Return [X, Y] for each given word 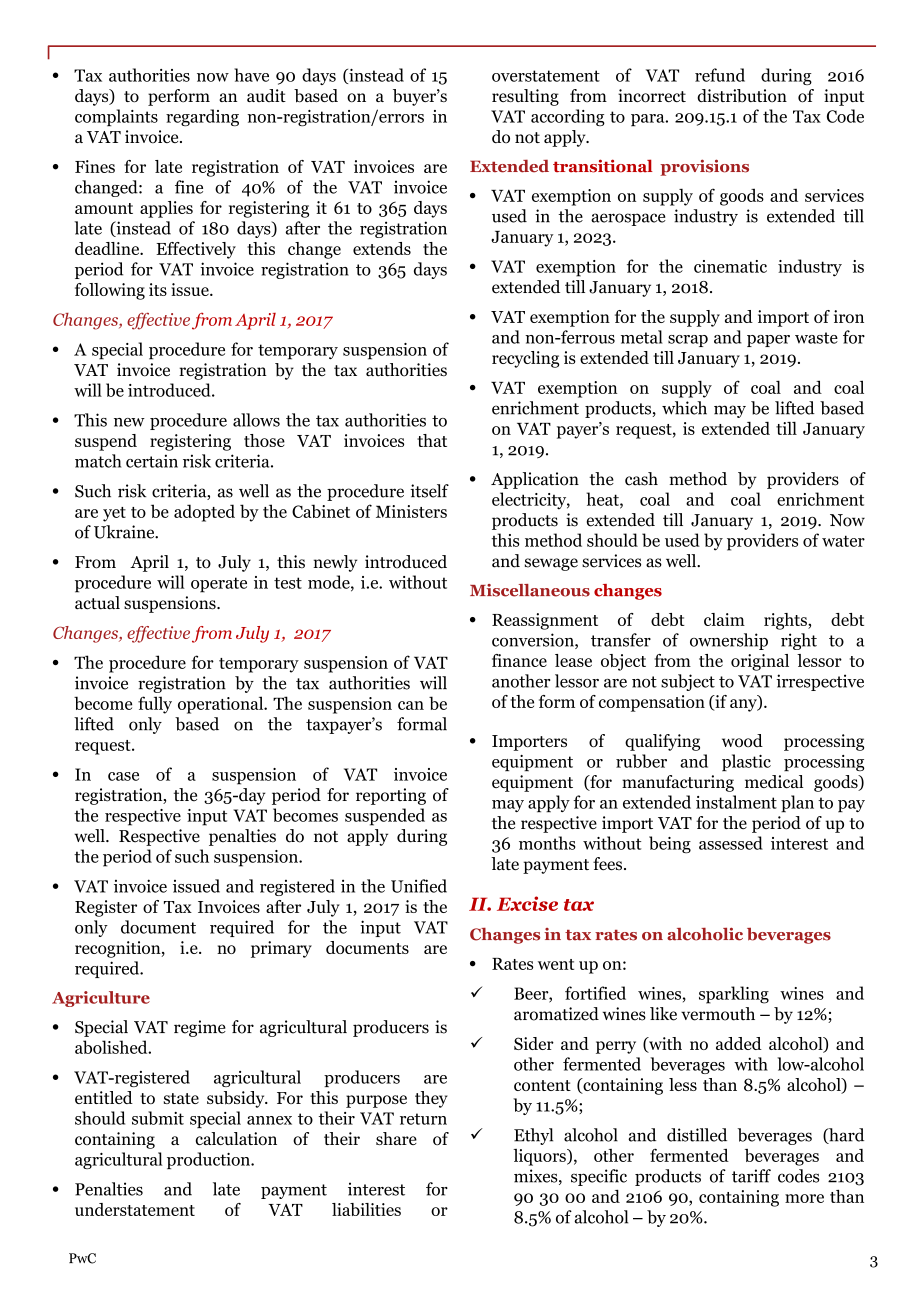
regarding [202, 117]
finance [519, 660]
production [209, 1160]
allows [256, 420]
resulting [525, 97]
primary [281, 949]
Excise [527, 903]
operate [219, 585]
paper [768, 341]
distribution [742, 96]
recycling [525, 359]
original [760, 662]
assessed [731, 843]
